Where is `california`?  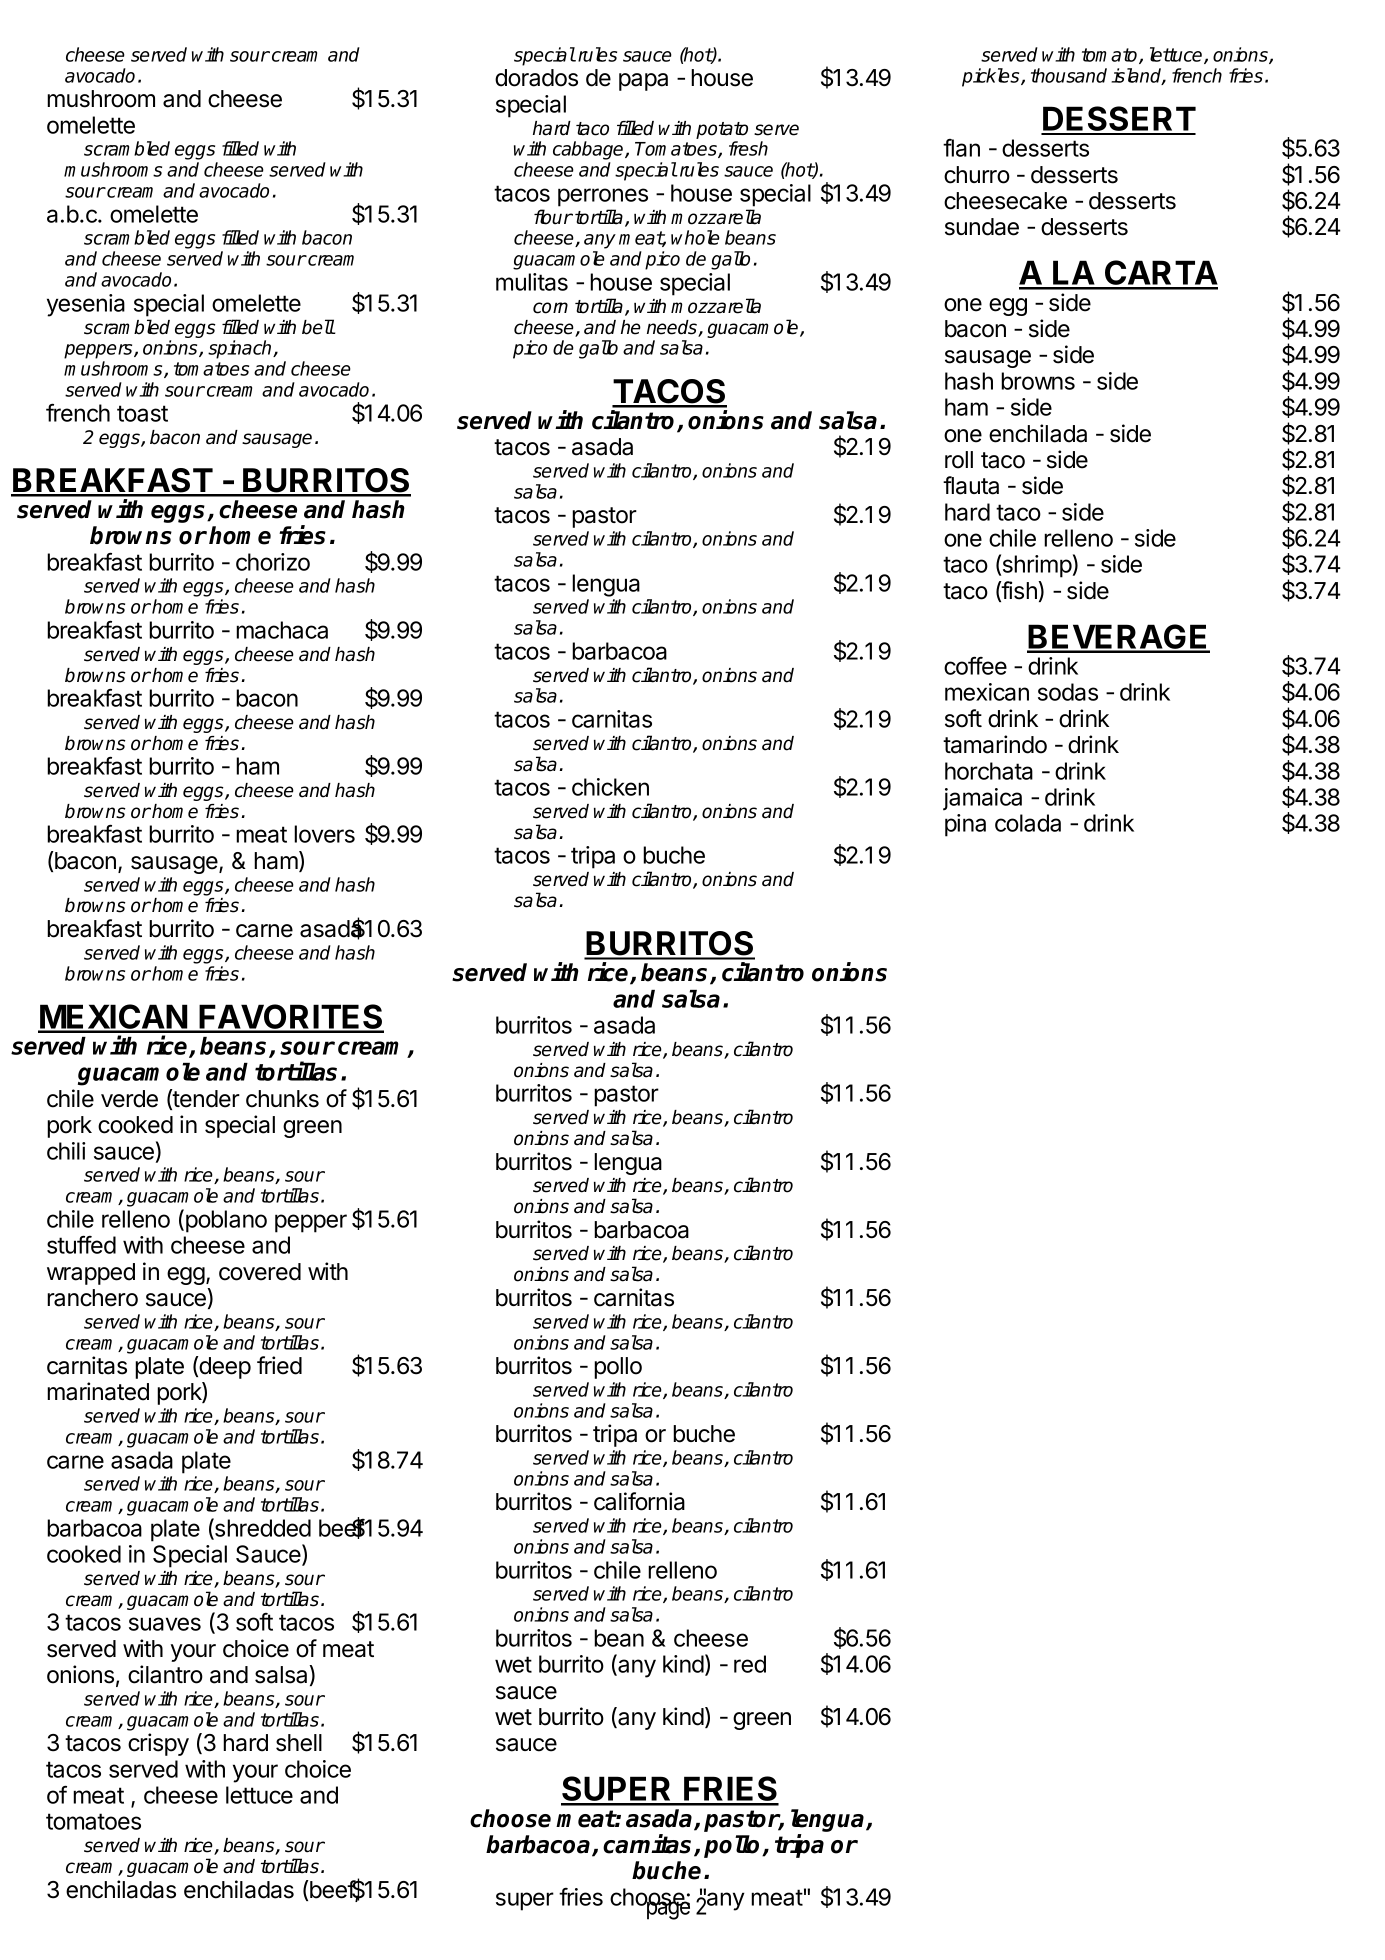
california is located at coordinates (639, 1501).
